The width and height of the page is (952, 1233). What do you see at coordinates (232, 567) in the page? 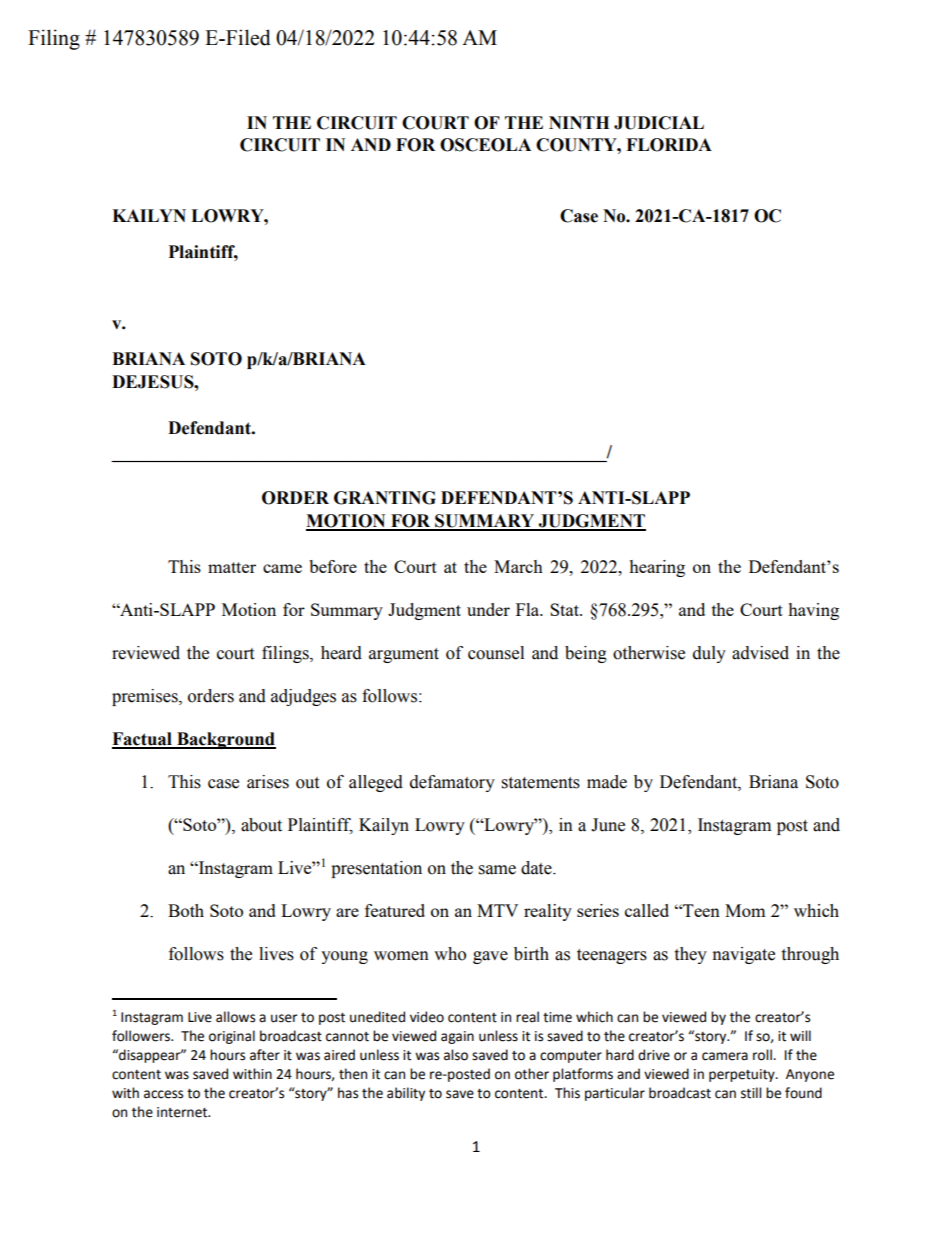
I see `matter` at bounding box center [232, 567].
